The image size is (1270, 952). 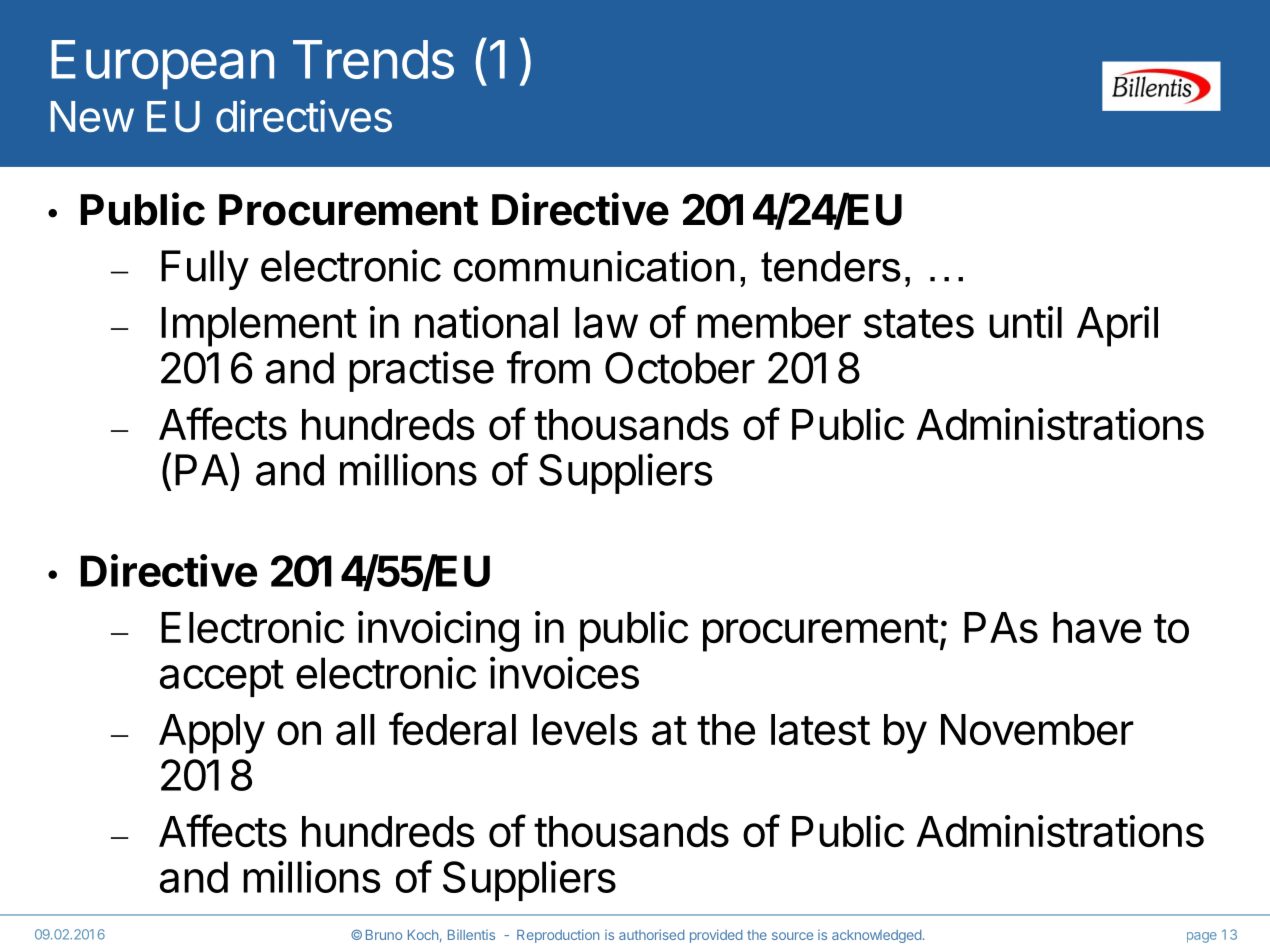 I want to click on October, so click(x=680, y=368).
